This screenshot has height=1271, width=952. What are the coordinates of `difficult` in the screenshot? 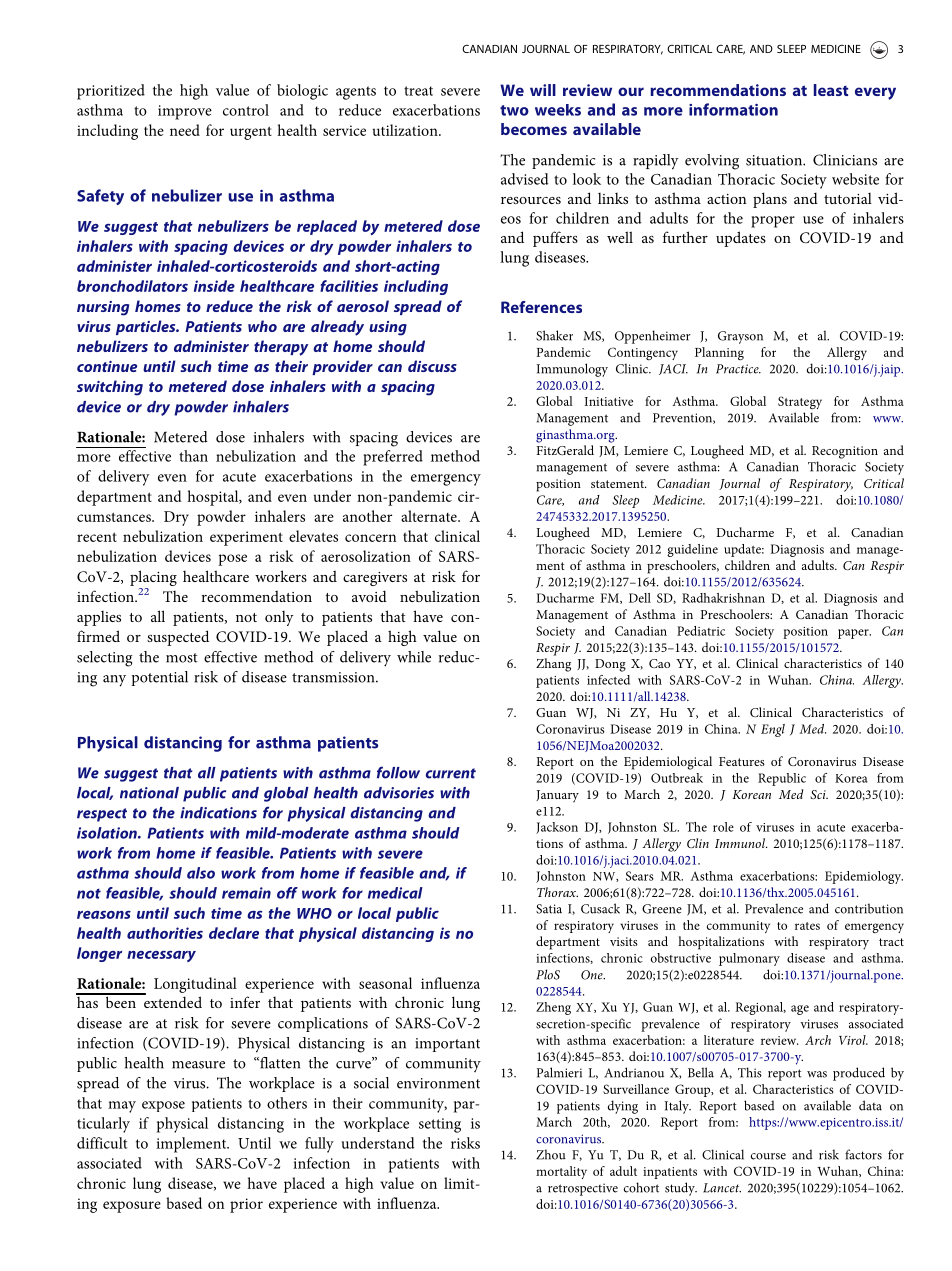 It's located at (102, 1143).
